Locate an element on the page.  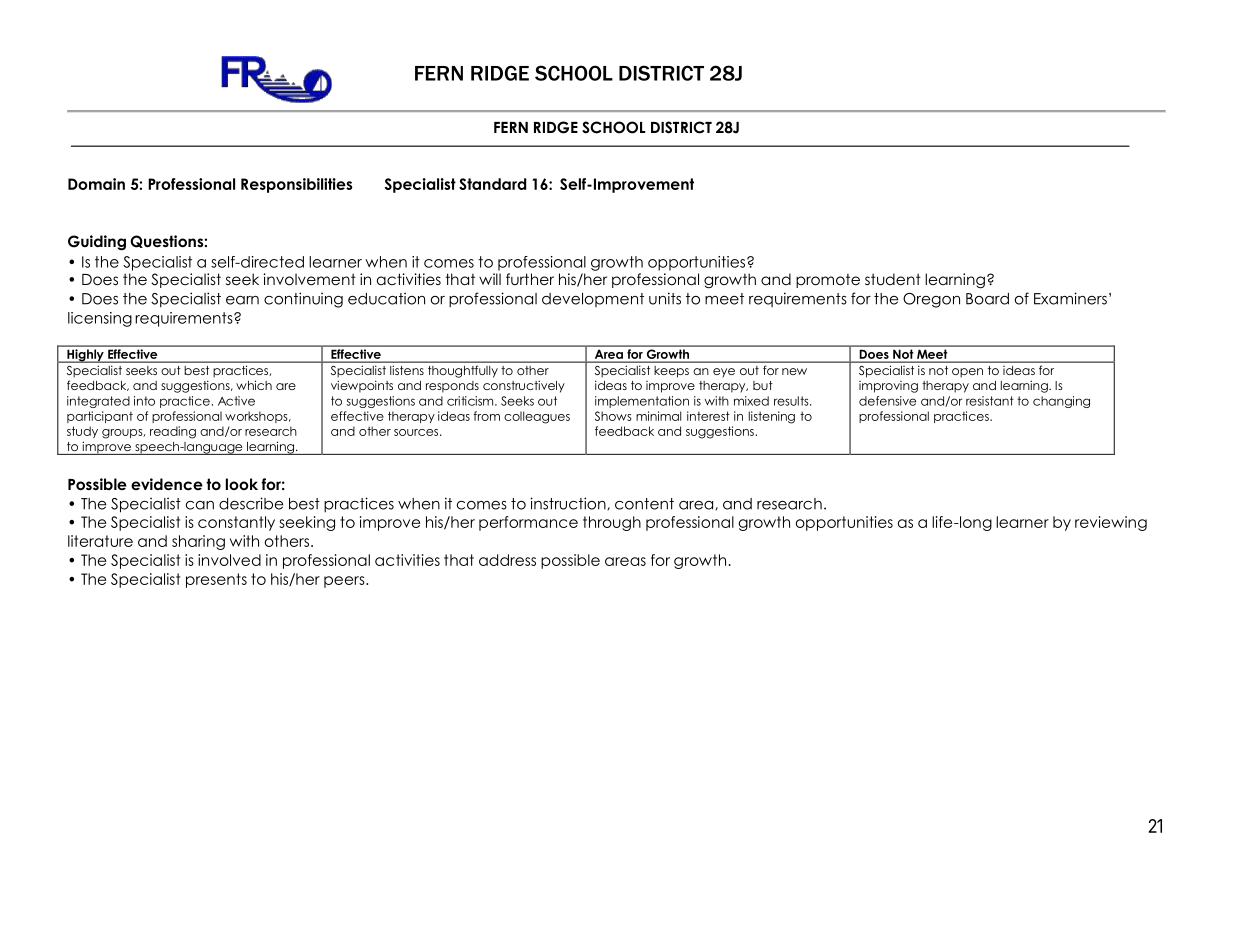
Responsibilities is located at coordinates (296, 185).
